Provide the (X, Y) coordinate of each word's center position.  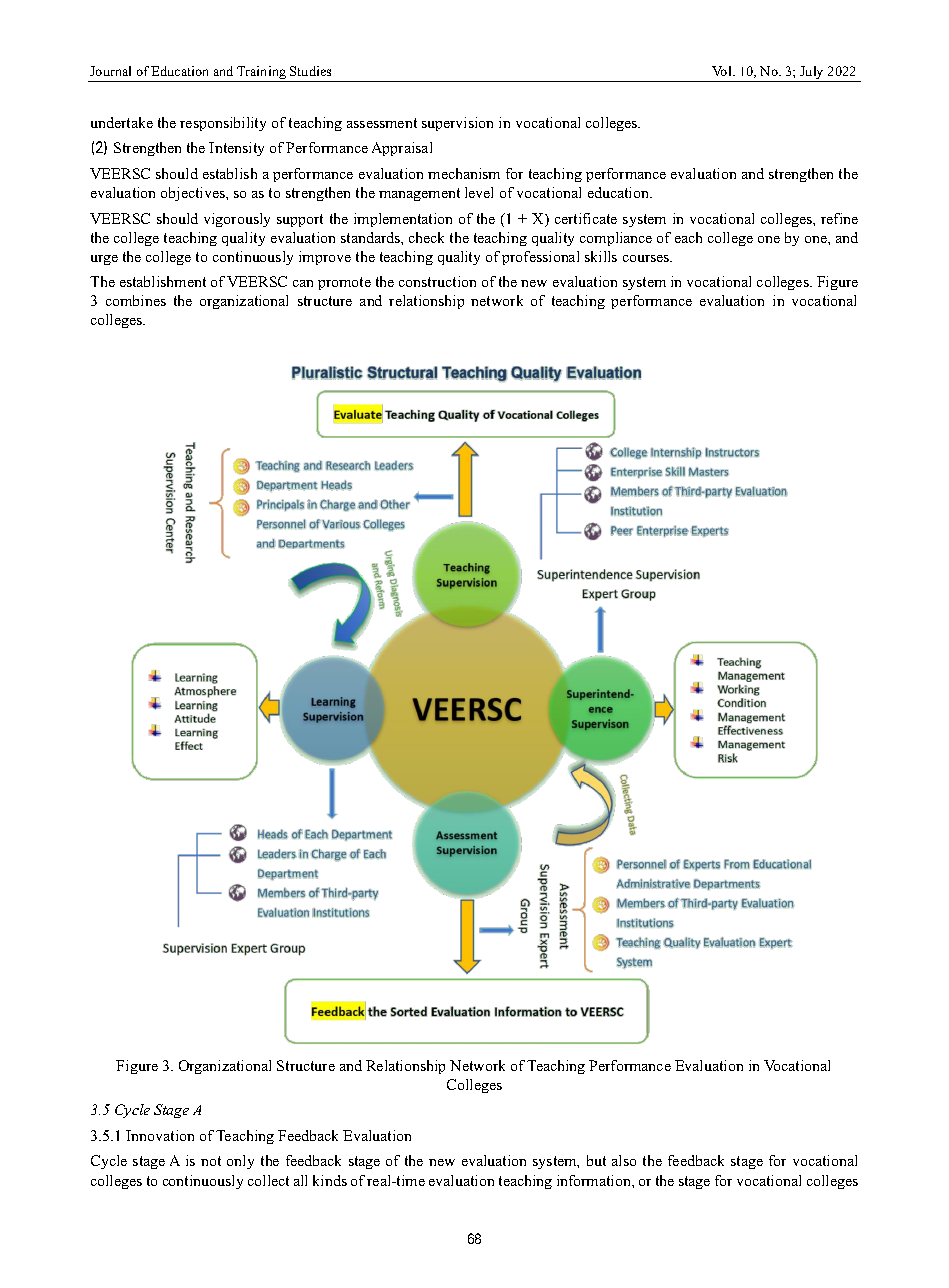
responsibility (223, 124)
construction (437, 281)
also (624, 1160)
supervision (457, 124)
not (211, 1161)
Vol (723, 71)
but (596, 1160)
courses (647, 258)
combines (136, 300)
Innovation (160, 1135)
